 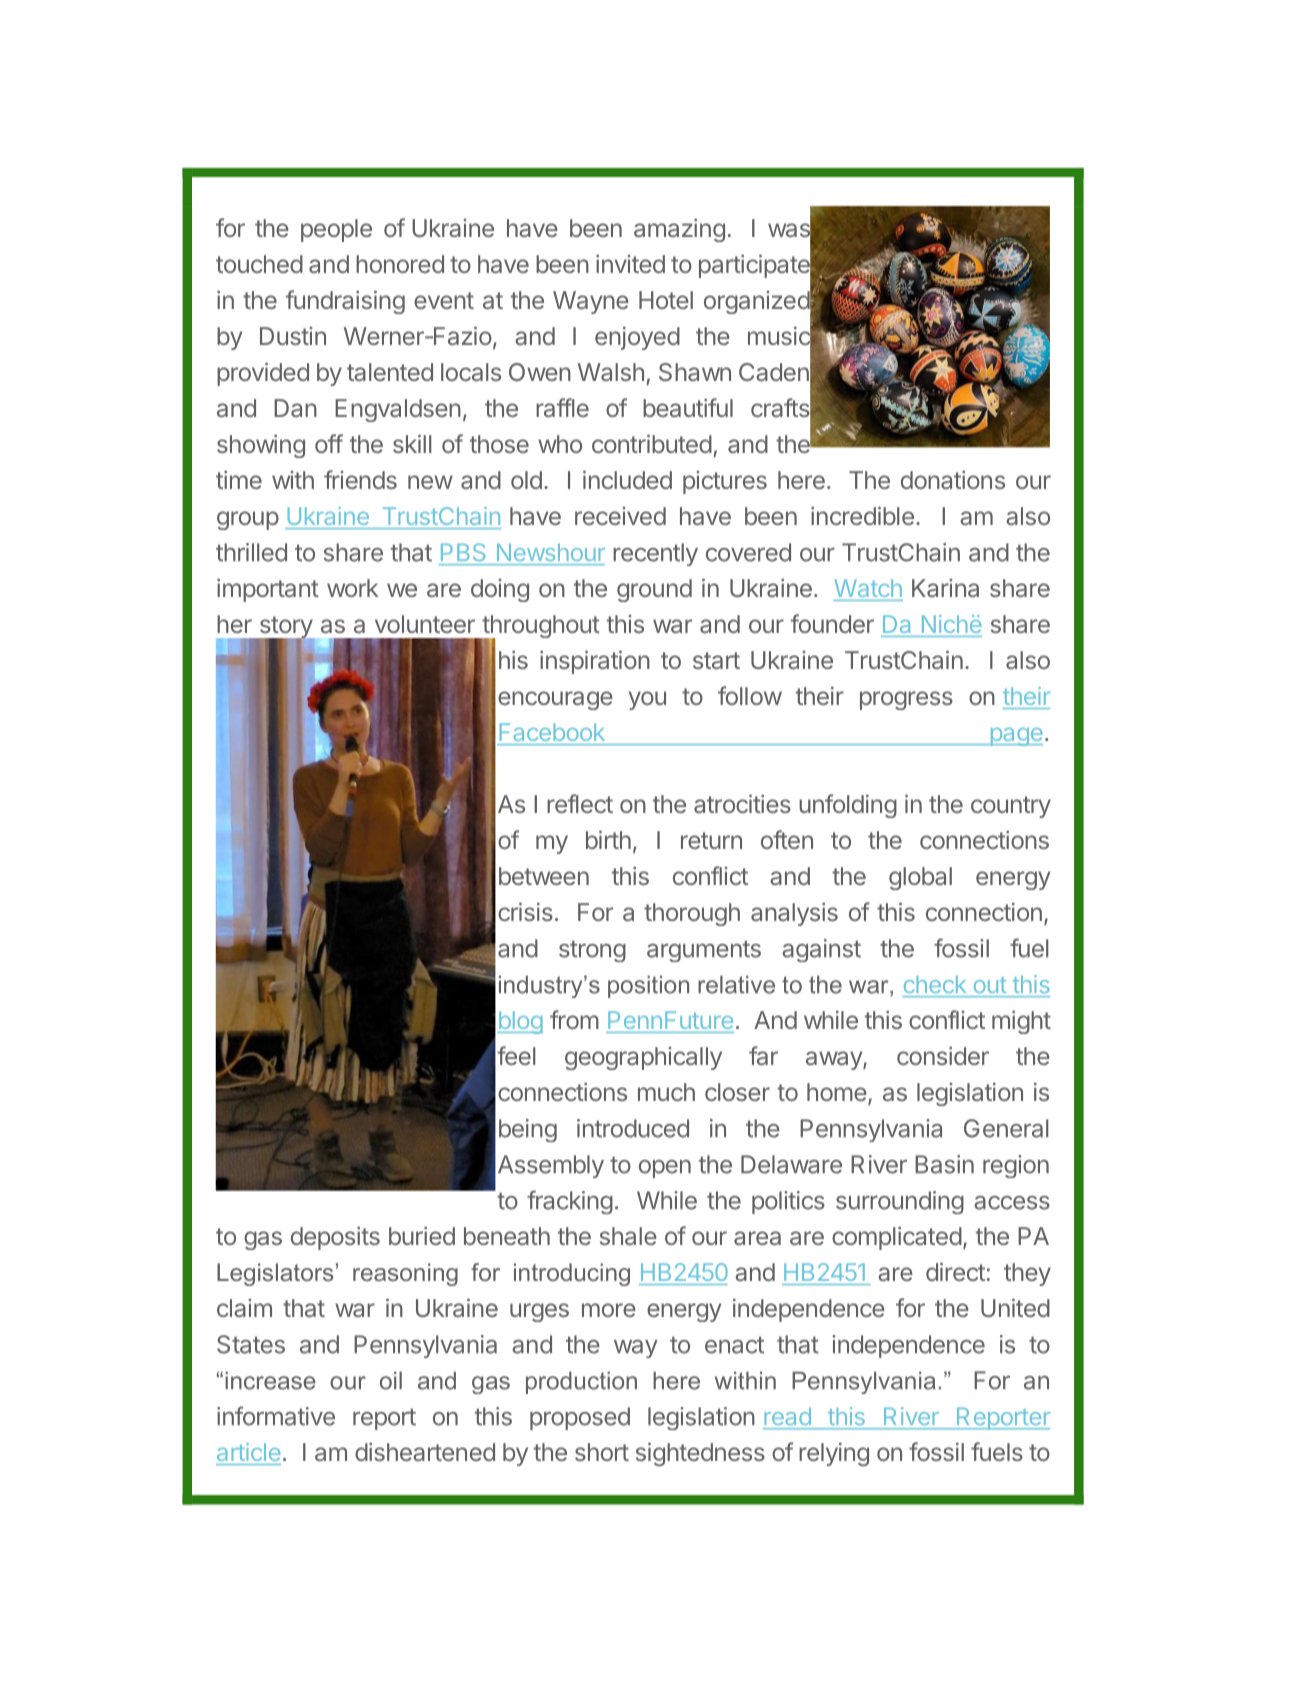 What do you see at coordinates (945, 588) in the page?
I see `Karina` at bounding box center [945, 588].
